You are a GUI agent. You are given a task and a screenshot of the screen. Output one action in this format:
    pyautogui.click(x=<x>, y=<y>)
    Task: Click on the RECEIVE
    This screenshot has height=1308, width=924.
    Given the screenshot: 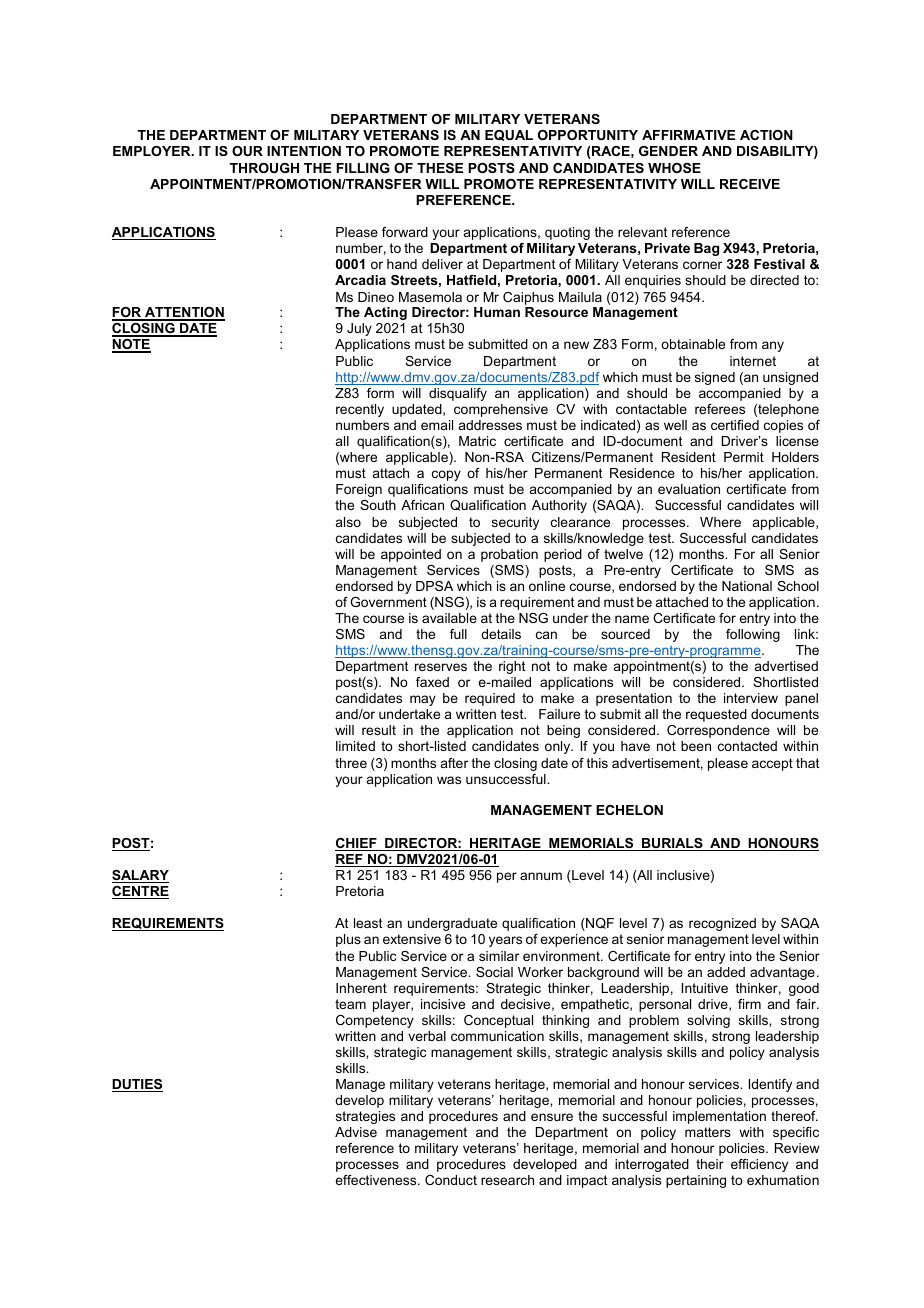 What is the action you would take?
    pyautogui.click(x=750, y=184)
